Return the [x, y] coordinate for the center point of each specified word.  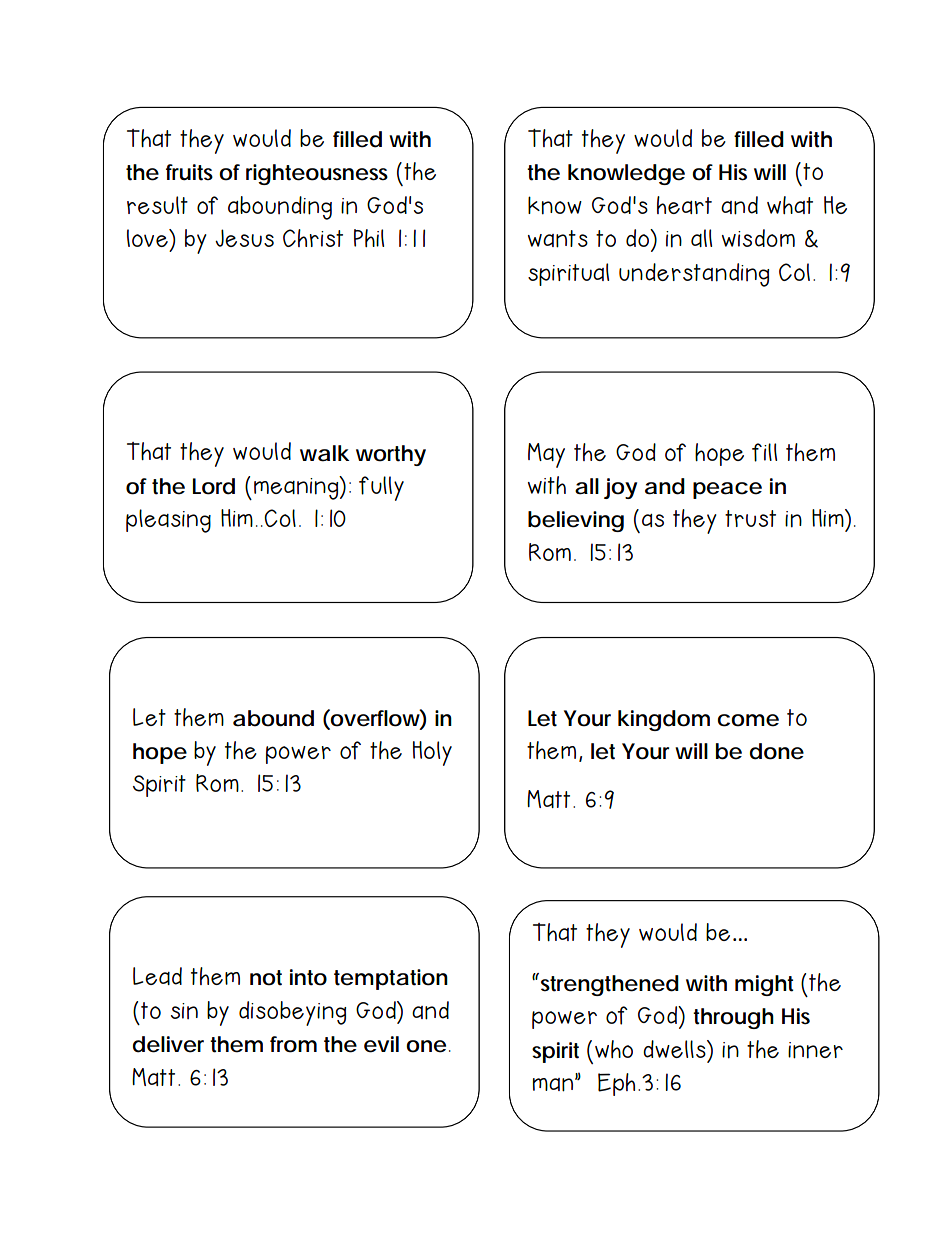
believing [576, 521]
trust [750, 518]
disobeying [292, 1013]
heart [684, 205]
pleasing [168, 521]
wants [558, 239]
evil [381, 1044]
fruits [189, 172]
